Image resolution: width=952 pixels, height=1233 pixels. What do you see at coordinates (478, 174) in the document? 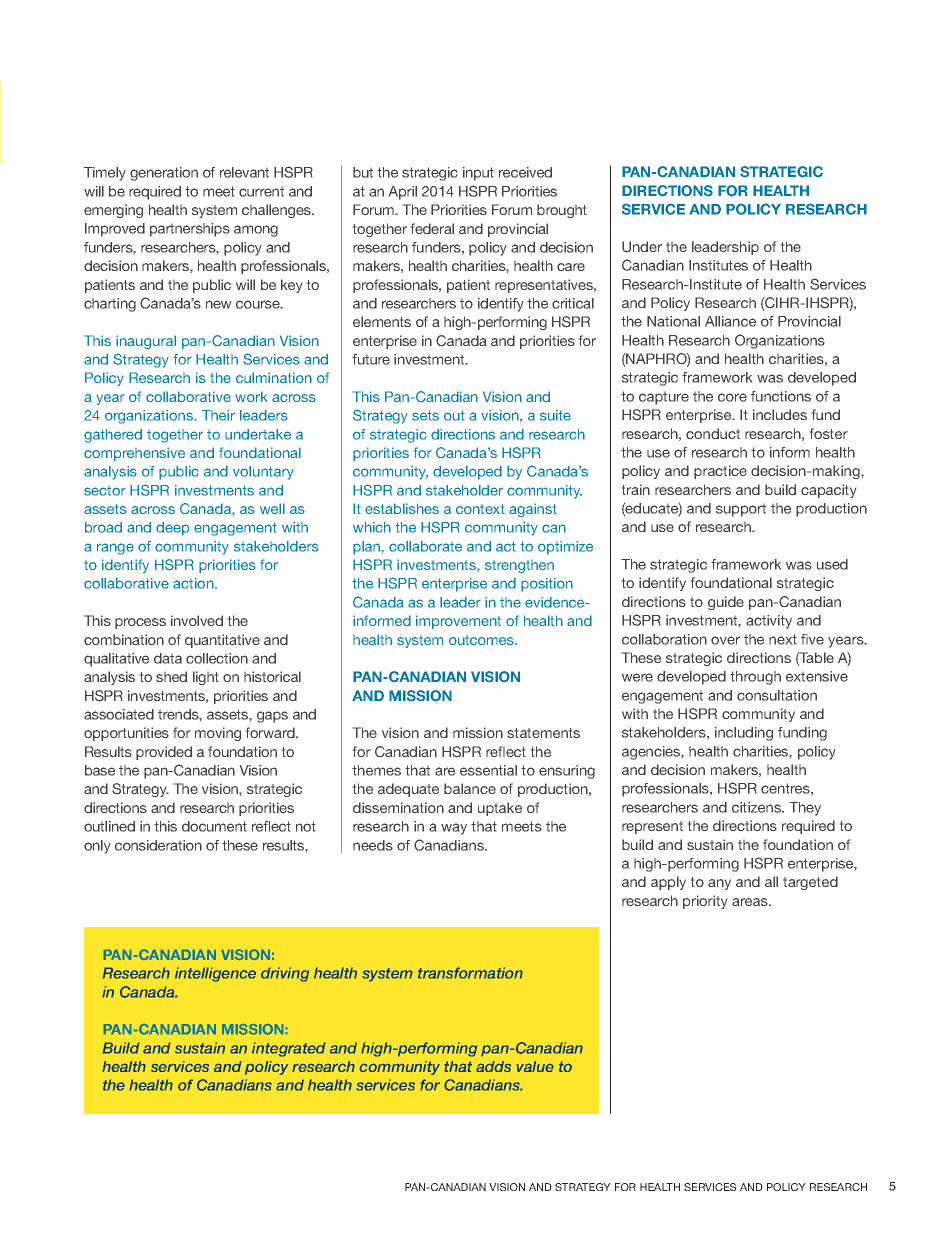
I see `input` at bounding box center [478, 174].
